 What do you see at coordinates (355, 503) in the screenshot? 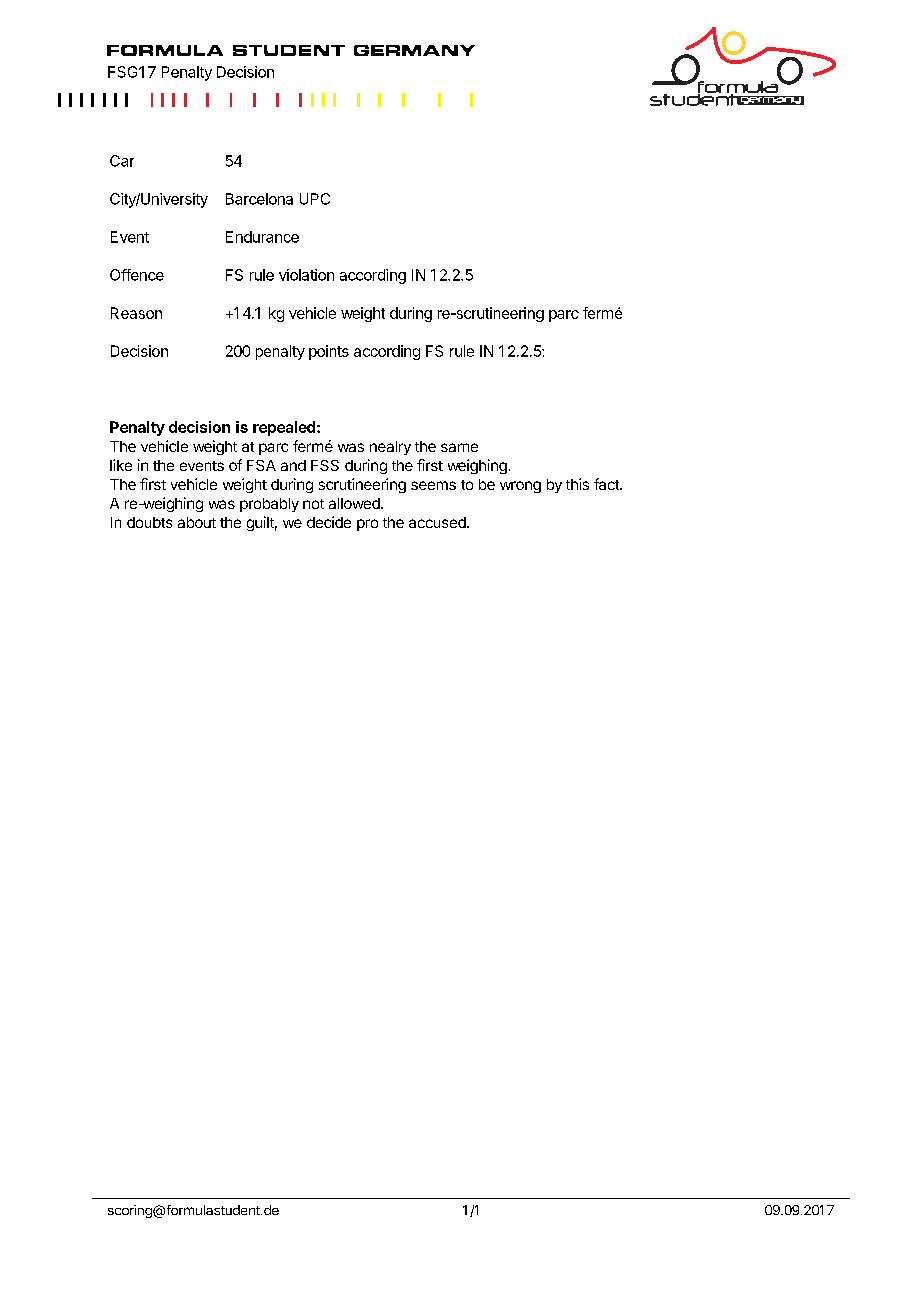
I see `allowed` at bounding box center [355, 503].
